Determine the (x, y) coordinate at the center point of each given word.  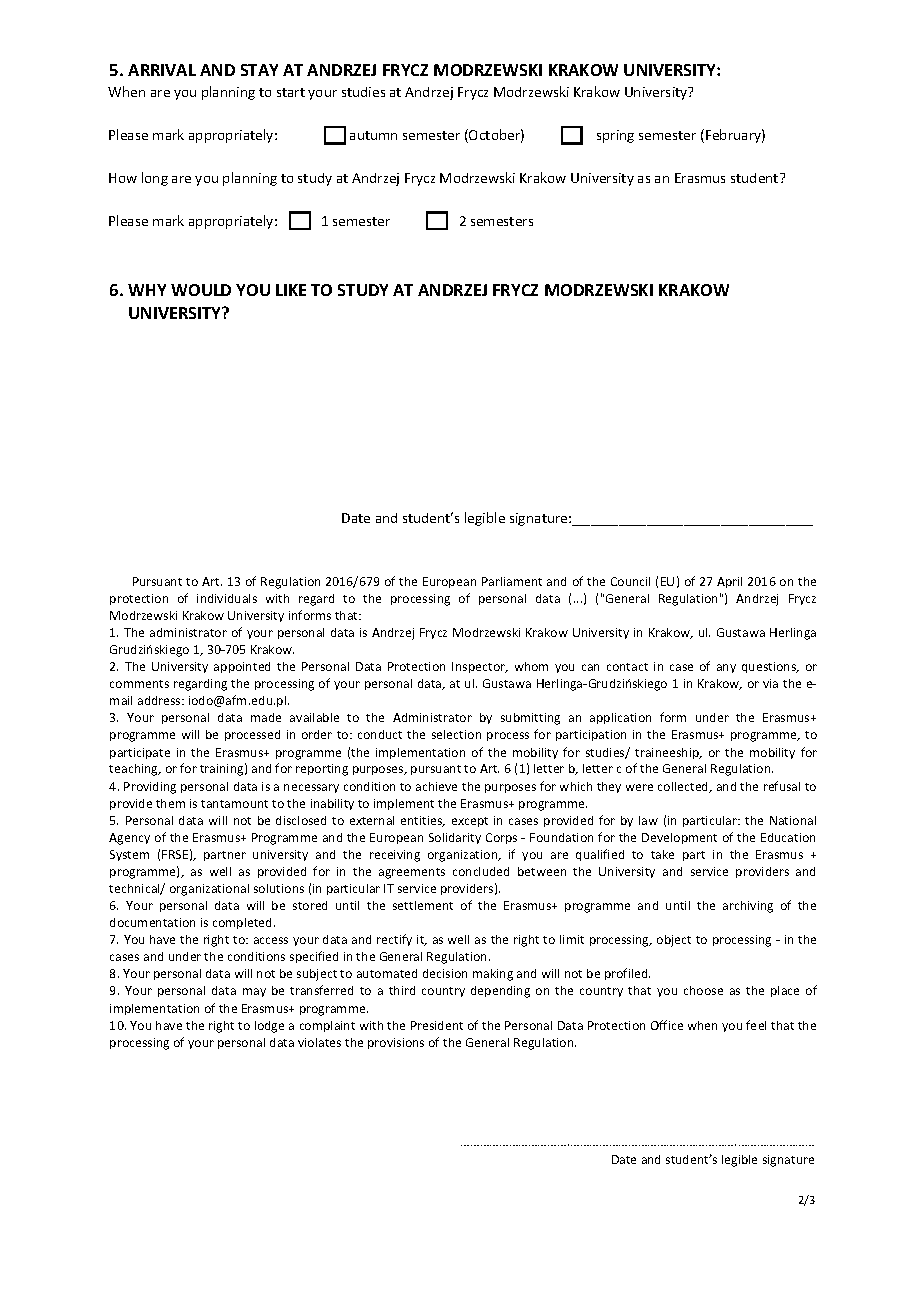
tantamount (234, 804)
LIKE (291, 290)
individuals (227, 598)
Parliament (512, 581)
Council (630, 581)
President (437, 1025)
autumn (373, 135)
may (254, 992)
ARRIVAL (162, 70)
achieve (436, 786)
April (729, 582)
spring (615, 136)
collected (684, 787)
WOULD (201, 290)
